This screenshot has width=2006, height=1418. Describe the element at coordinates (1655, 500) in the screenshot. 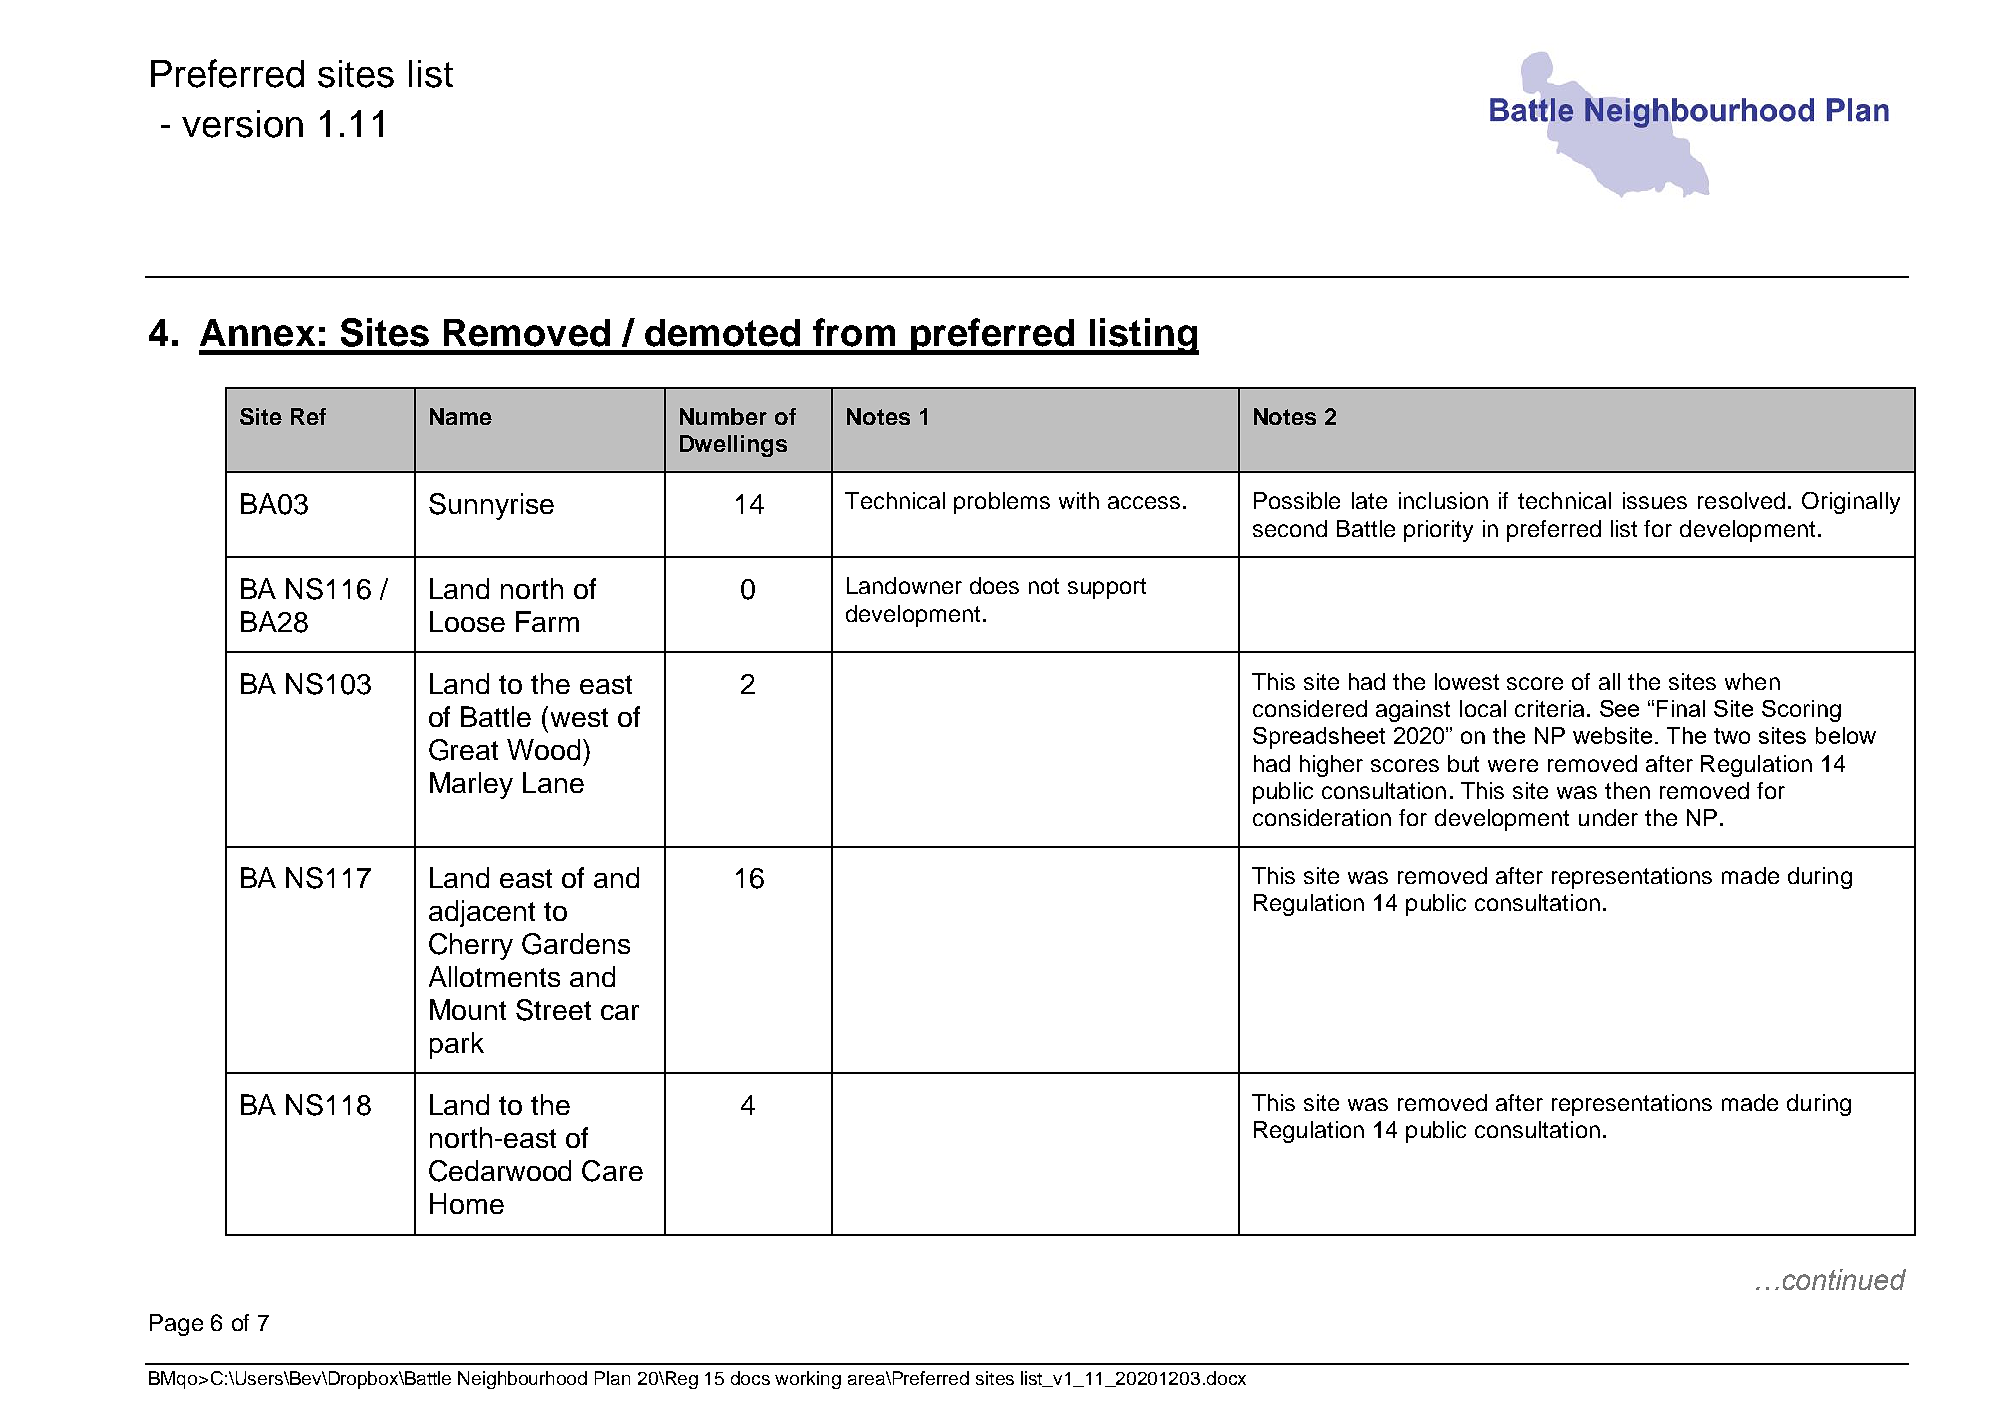

I see `issues` at that location.
